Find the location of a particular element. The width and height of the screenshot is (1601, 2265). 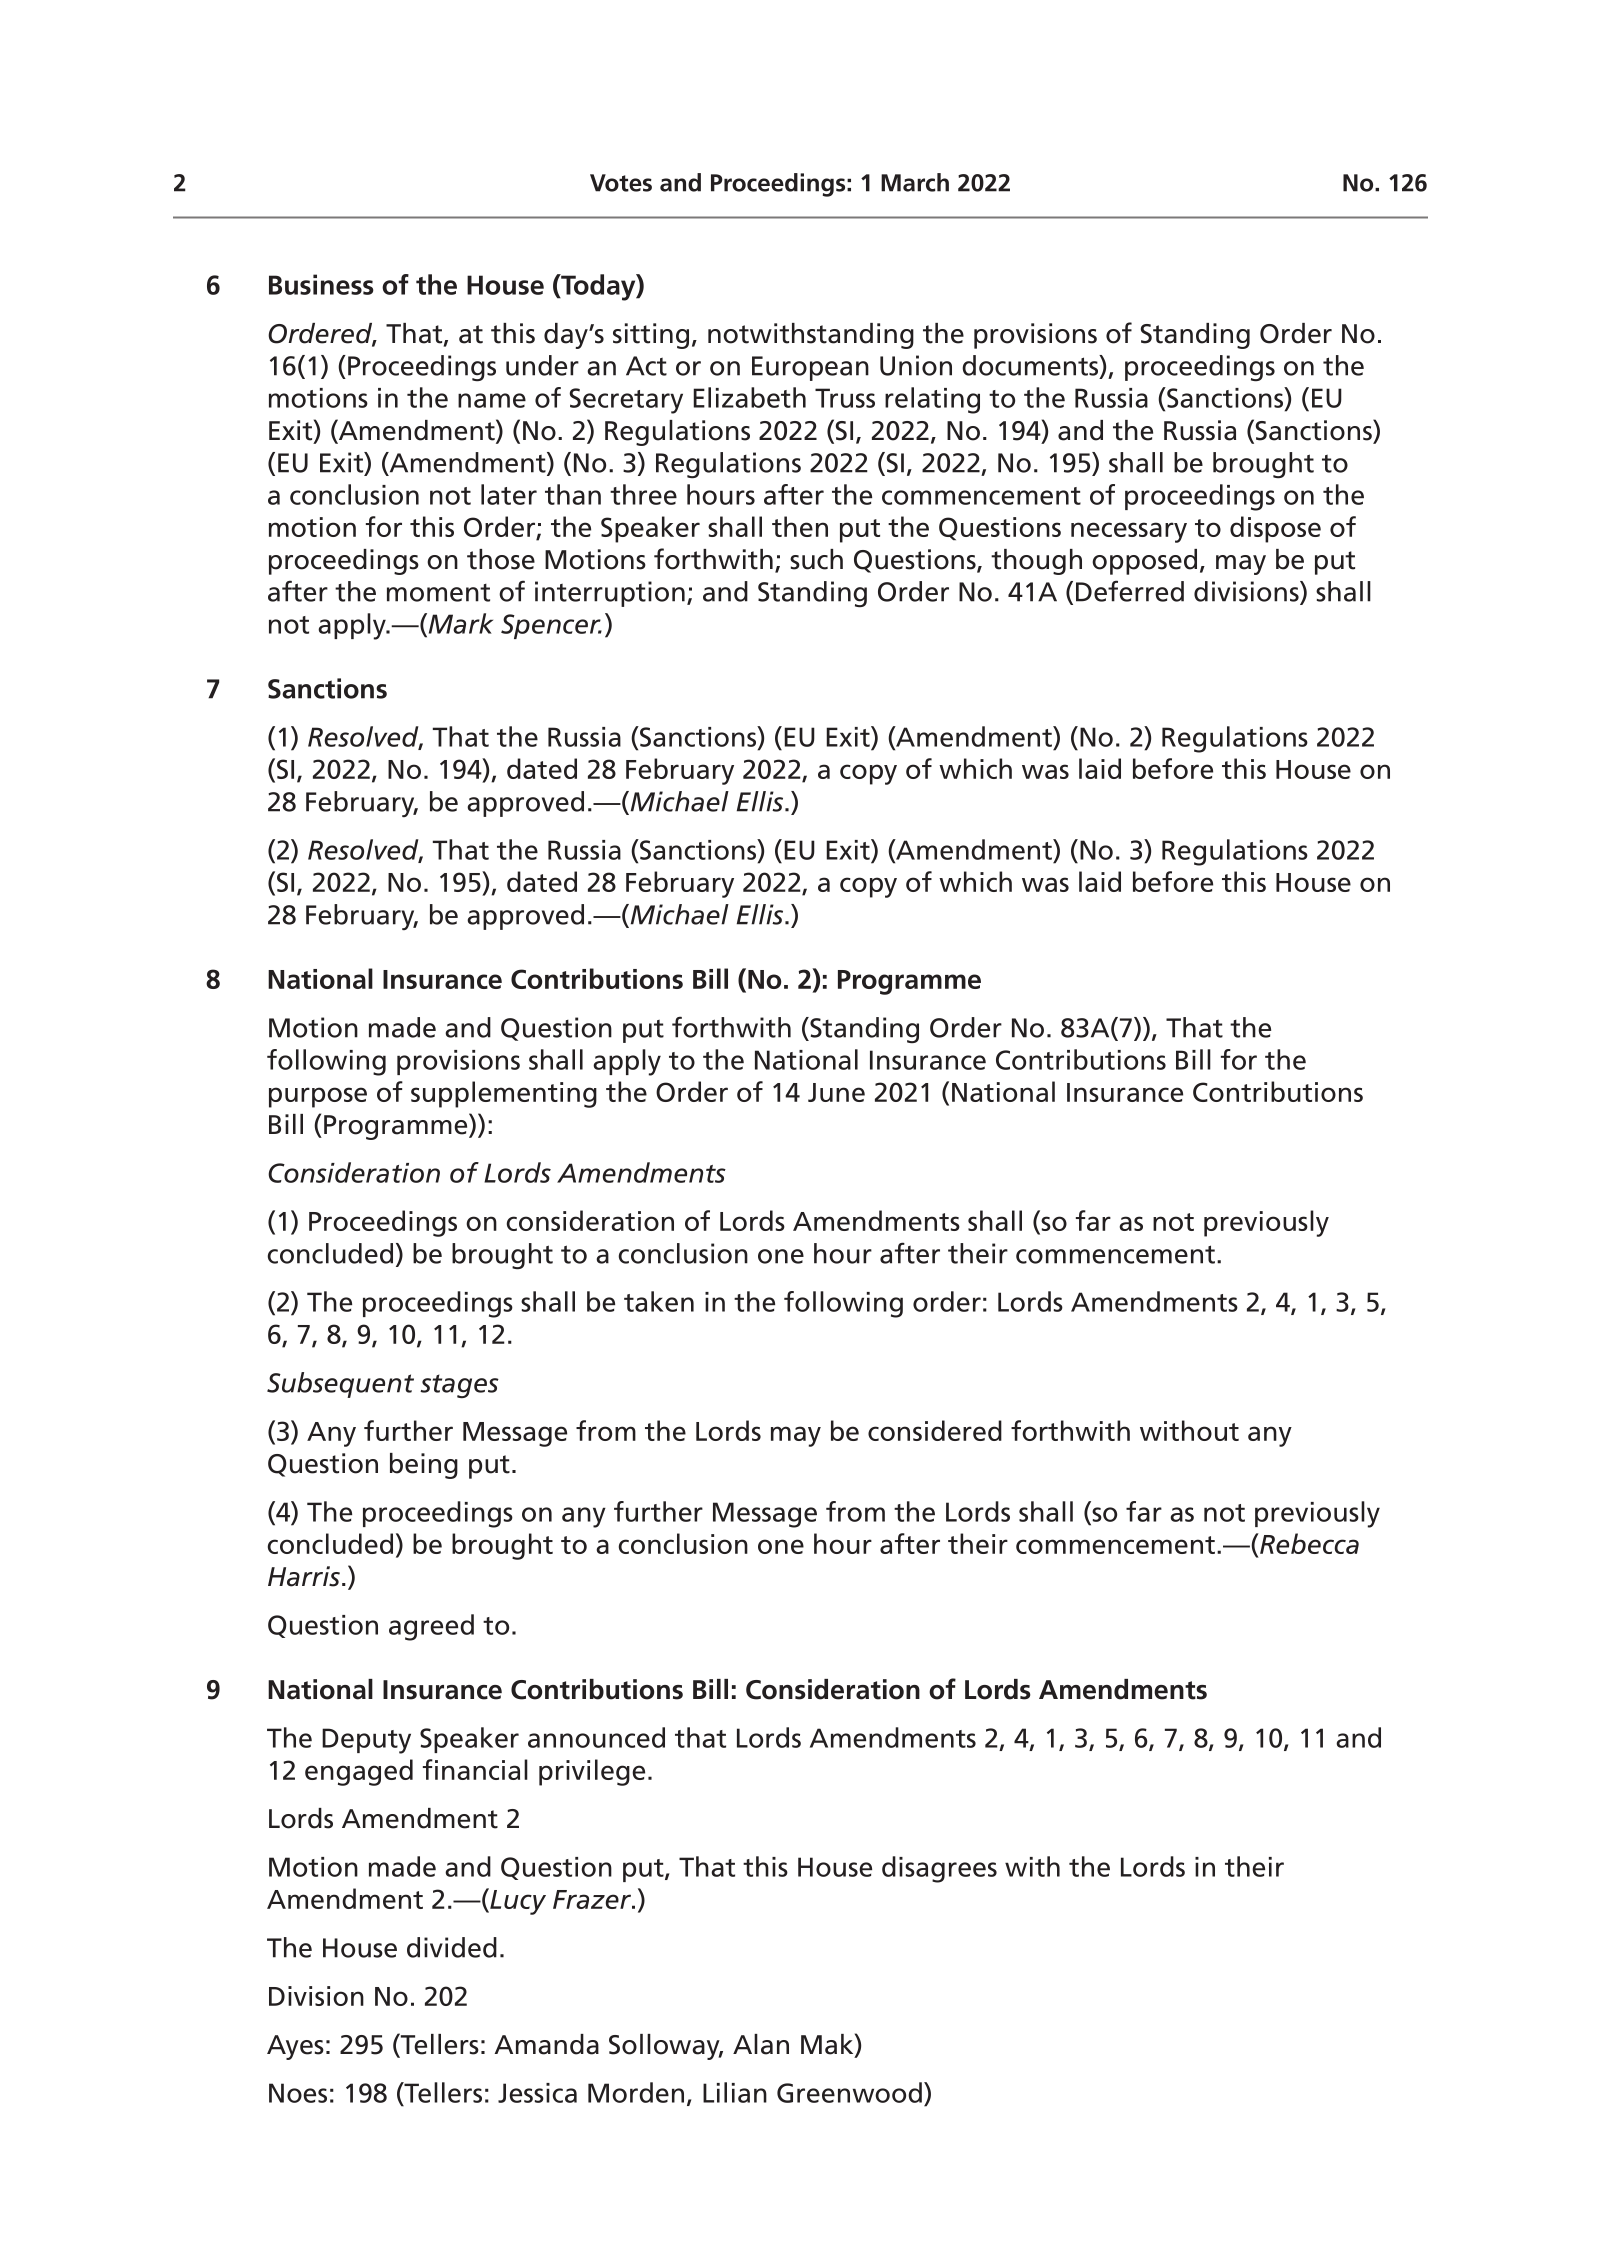

Alan is located at coordinates (761, 2044).
